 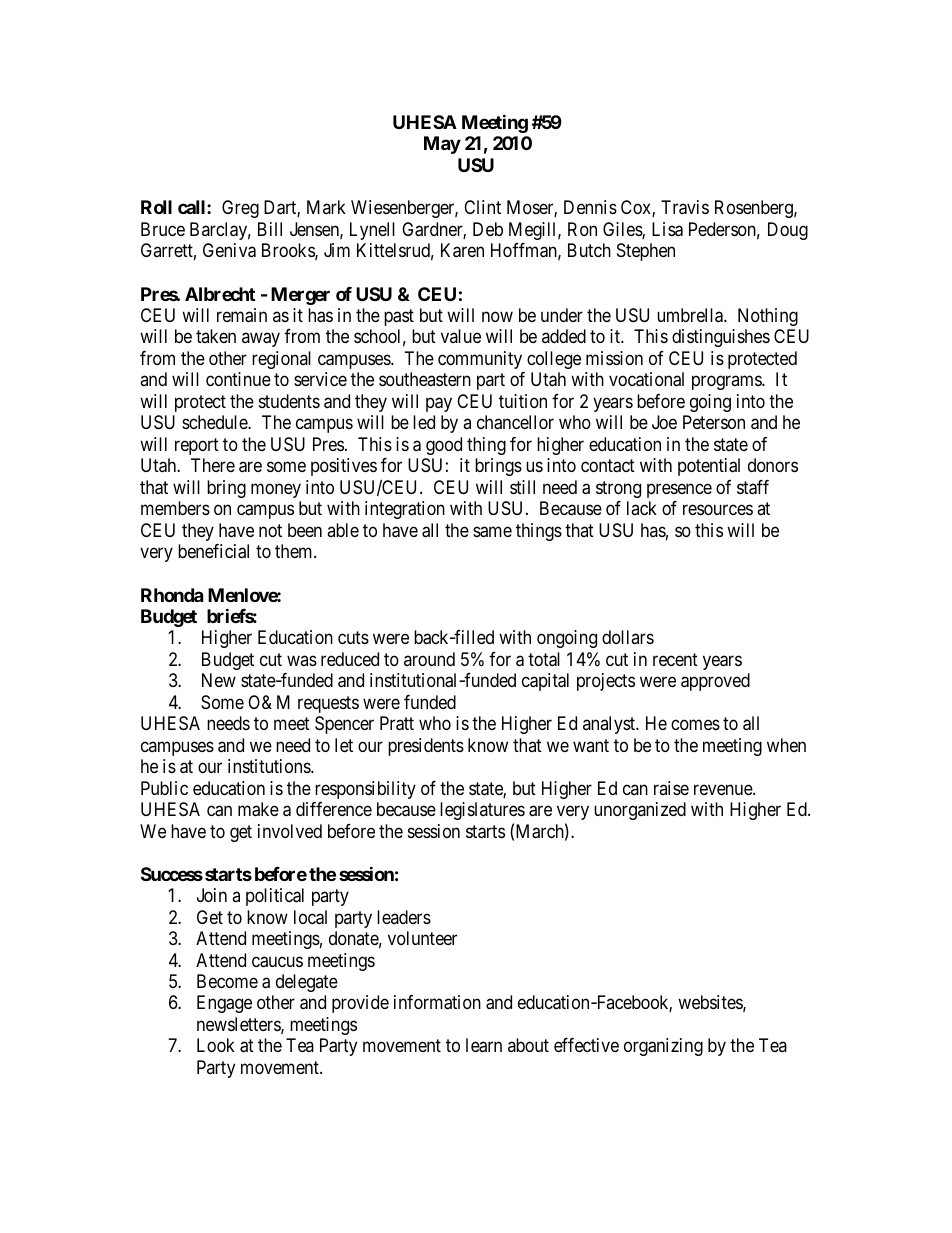 I want to click on Travis, so click(x=685, y=207).
